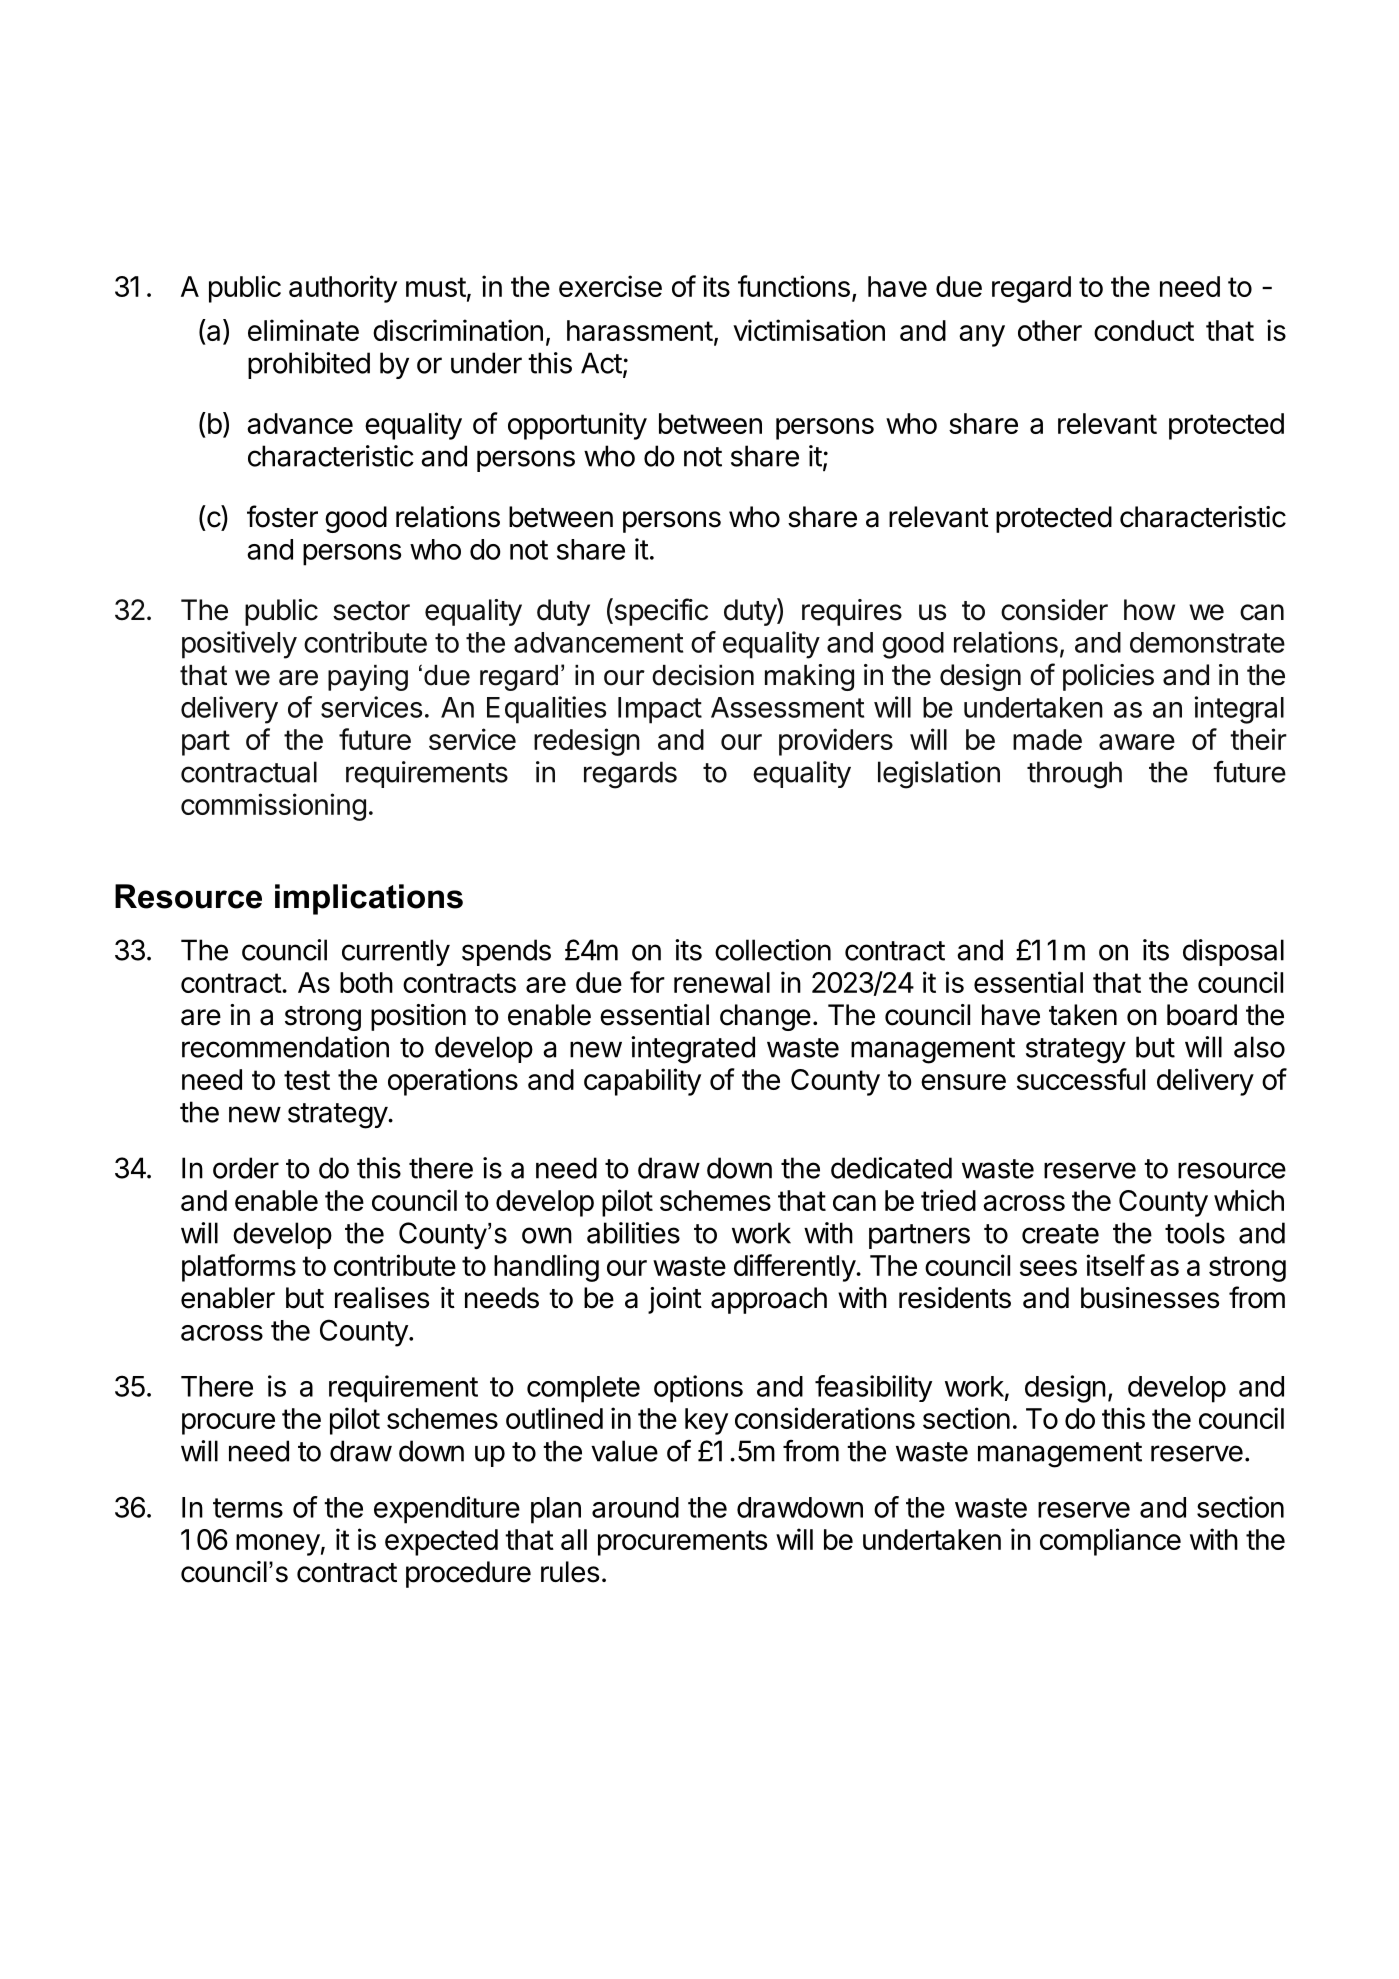 Image resolution: width=1399 pixels, height=1979 pixels. I want to click on test, so click(307, 1080).
